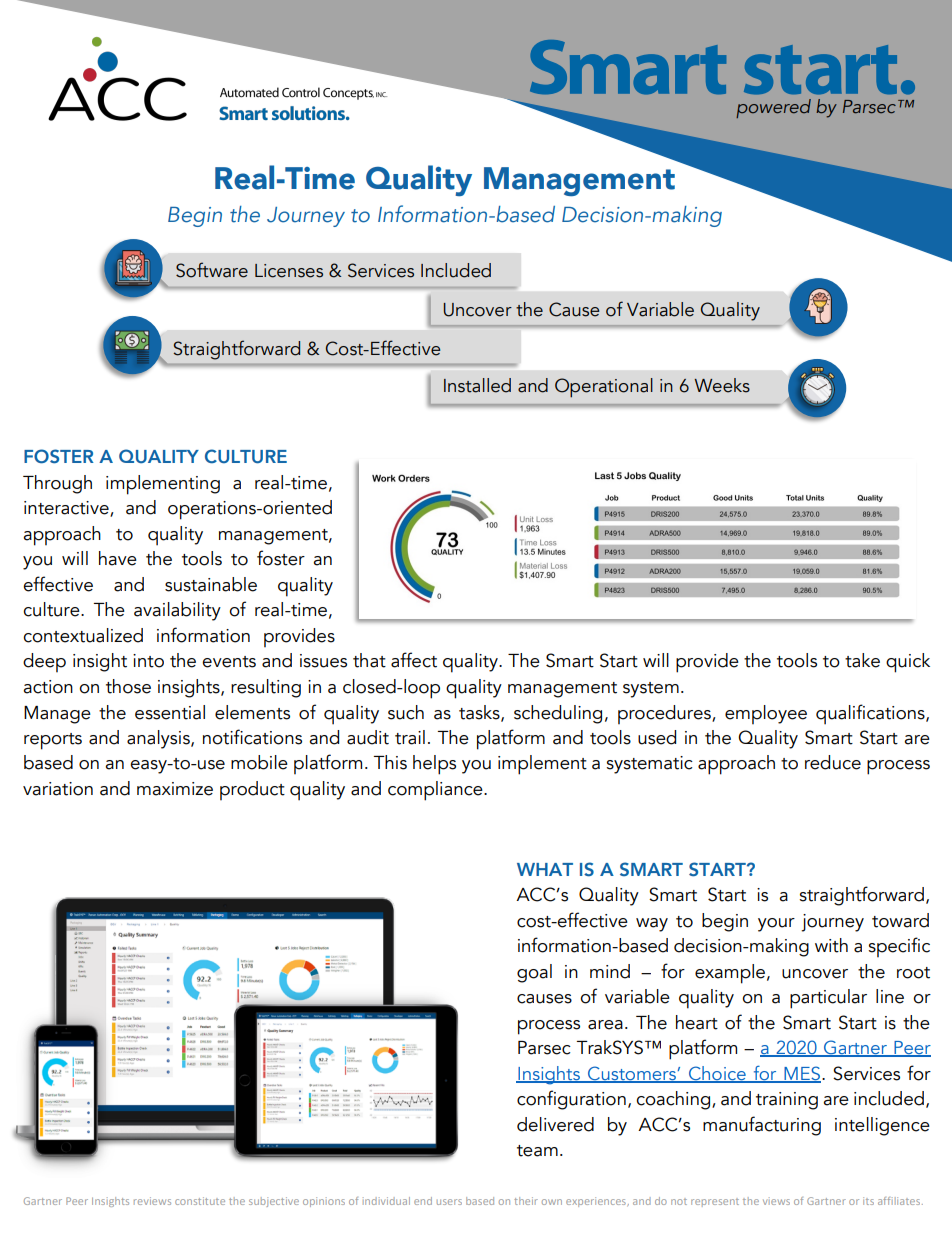  What do you see at coordinates (148, 661) in the image?
I see `into` at bounding box center [148, 661].
